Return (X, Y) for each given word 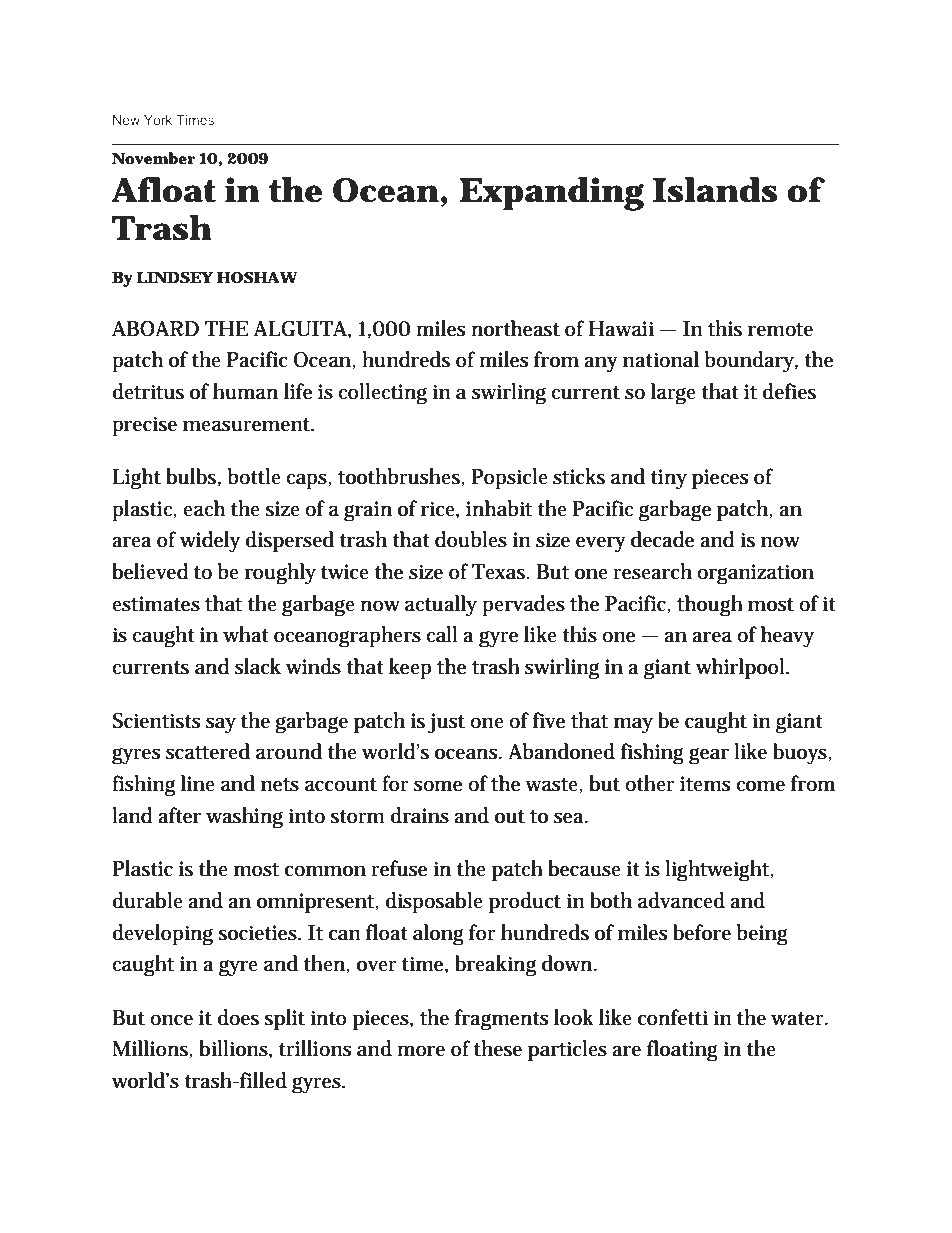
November (154, 158)
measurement (248, 425)
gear (709, 756)
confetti (673, 1017)
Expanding (551, 194)
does (238, 1017)
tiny (668, 479)
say (221, 725)
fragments (502, 1020)
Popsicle (509, 479)
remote (780, 330)
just (446, 723)
